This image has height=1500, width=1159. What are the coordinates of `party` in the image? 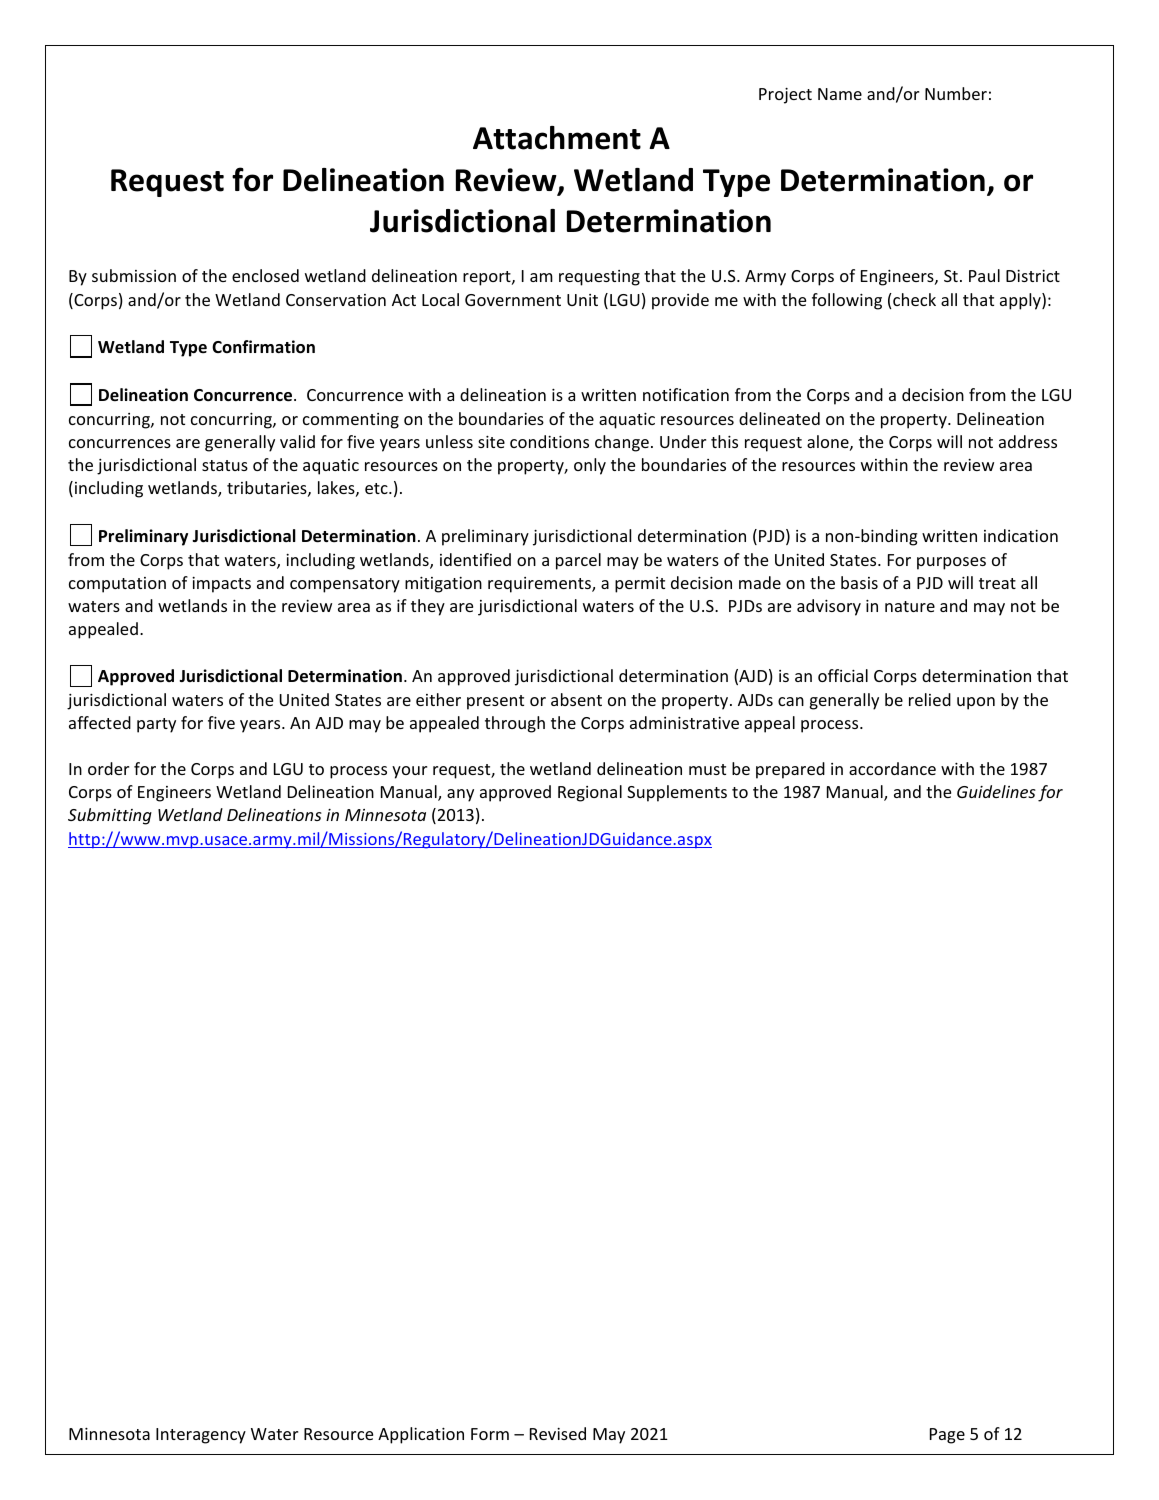 It's located at (156, 725).
